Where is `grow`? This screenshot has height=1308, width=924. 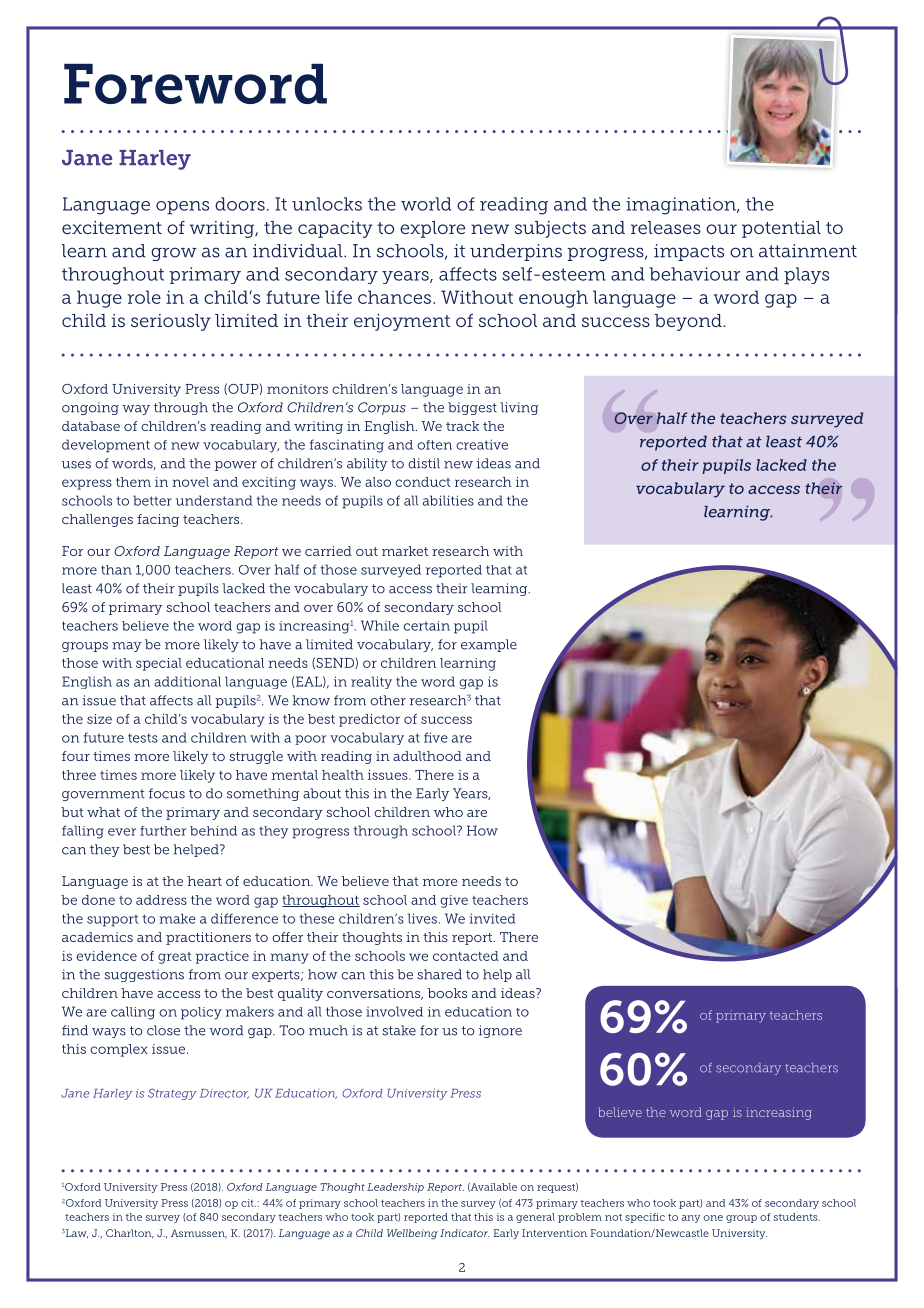
grow is located at coordinates (174, 254).
